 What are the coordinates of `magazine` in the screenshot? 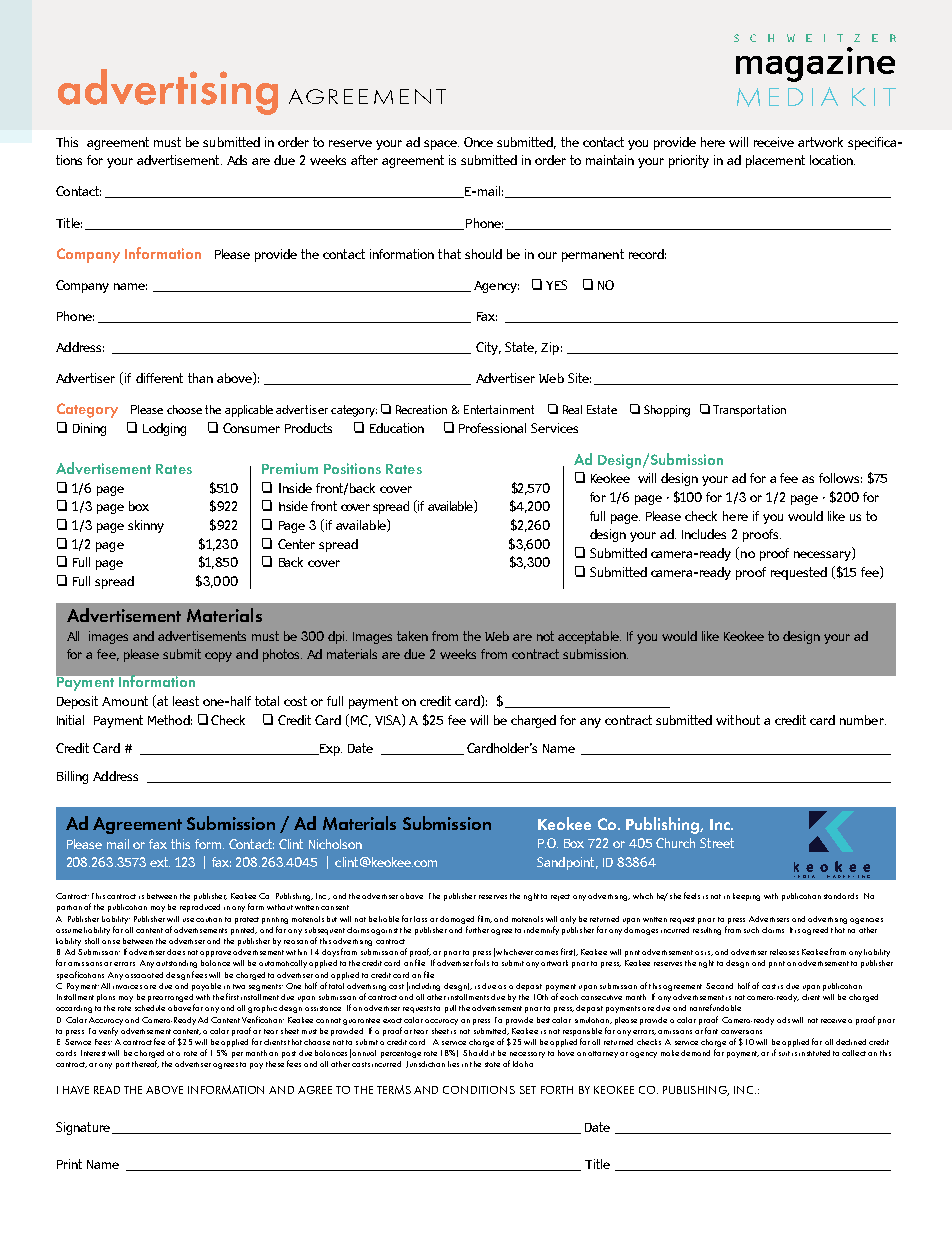 It's located at (815, 64).
